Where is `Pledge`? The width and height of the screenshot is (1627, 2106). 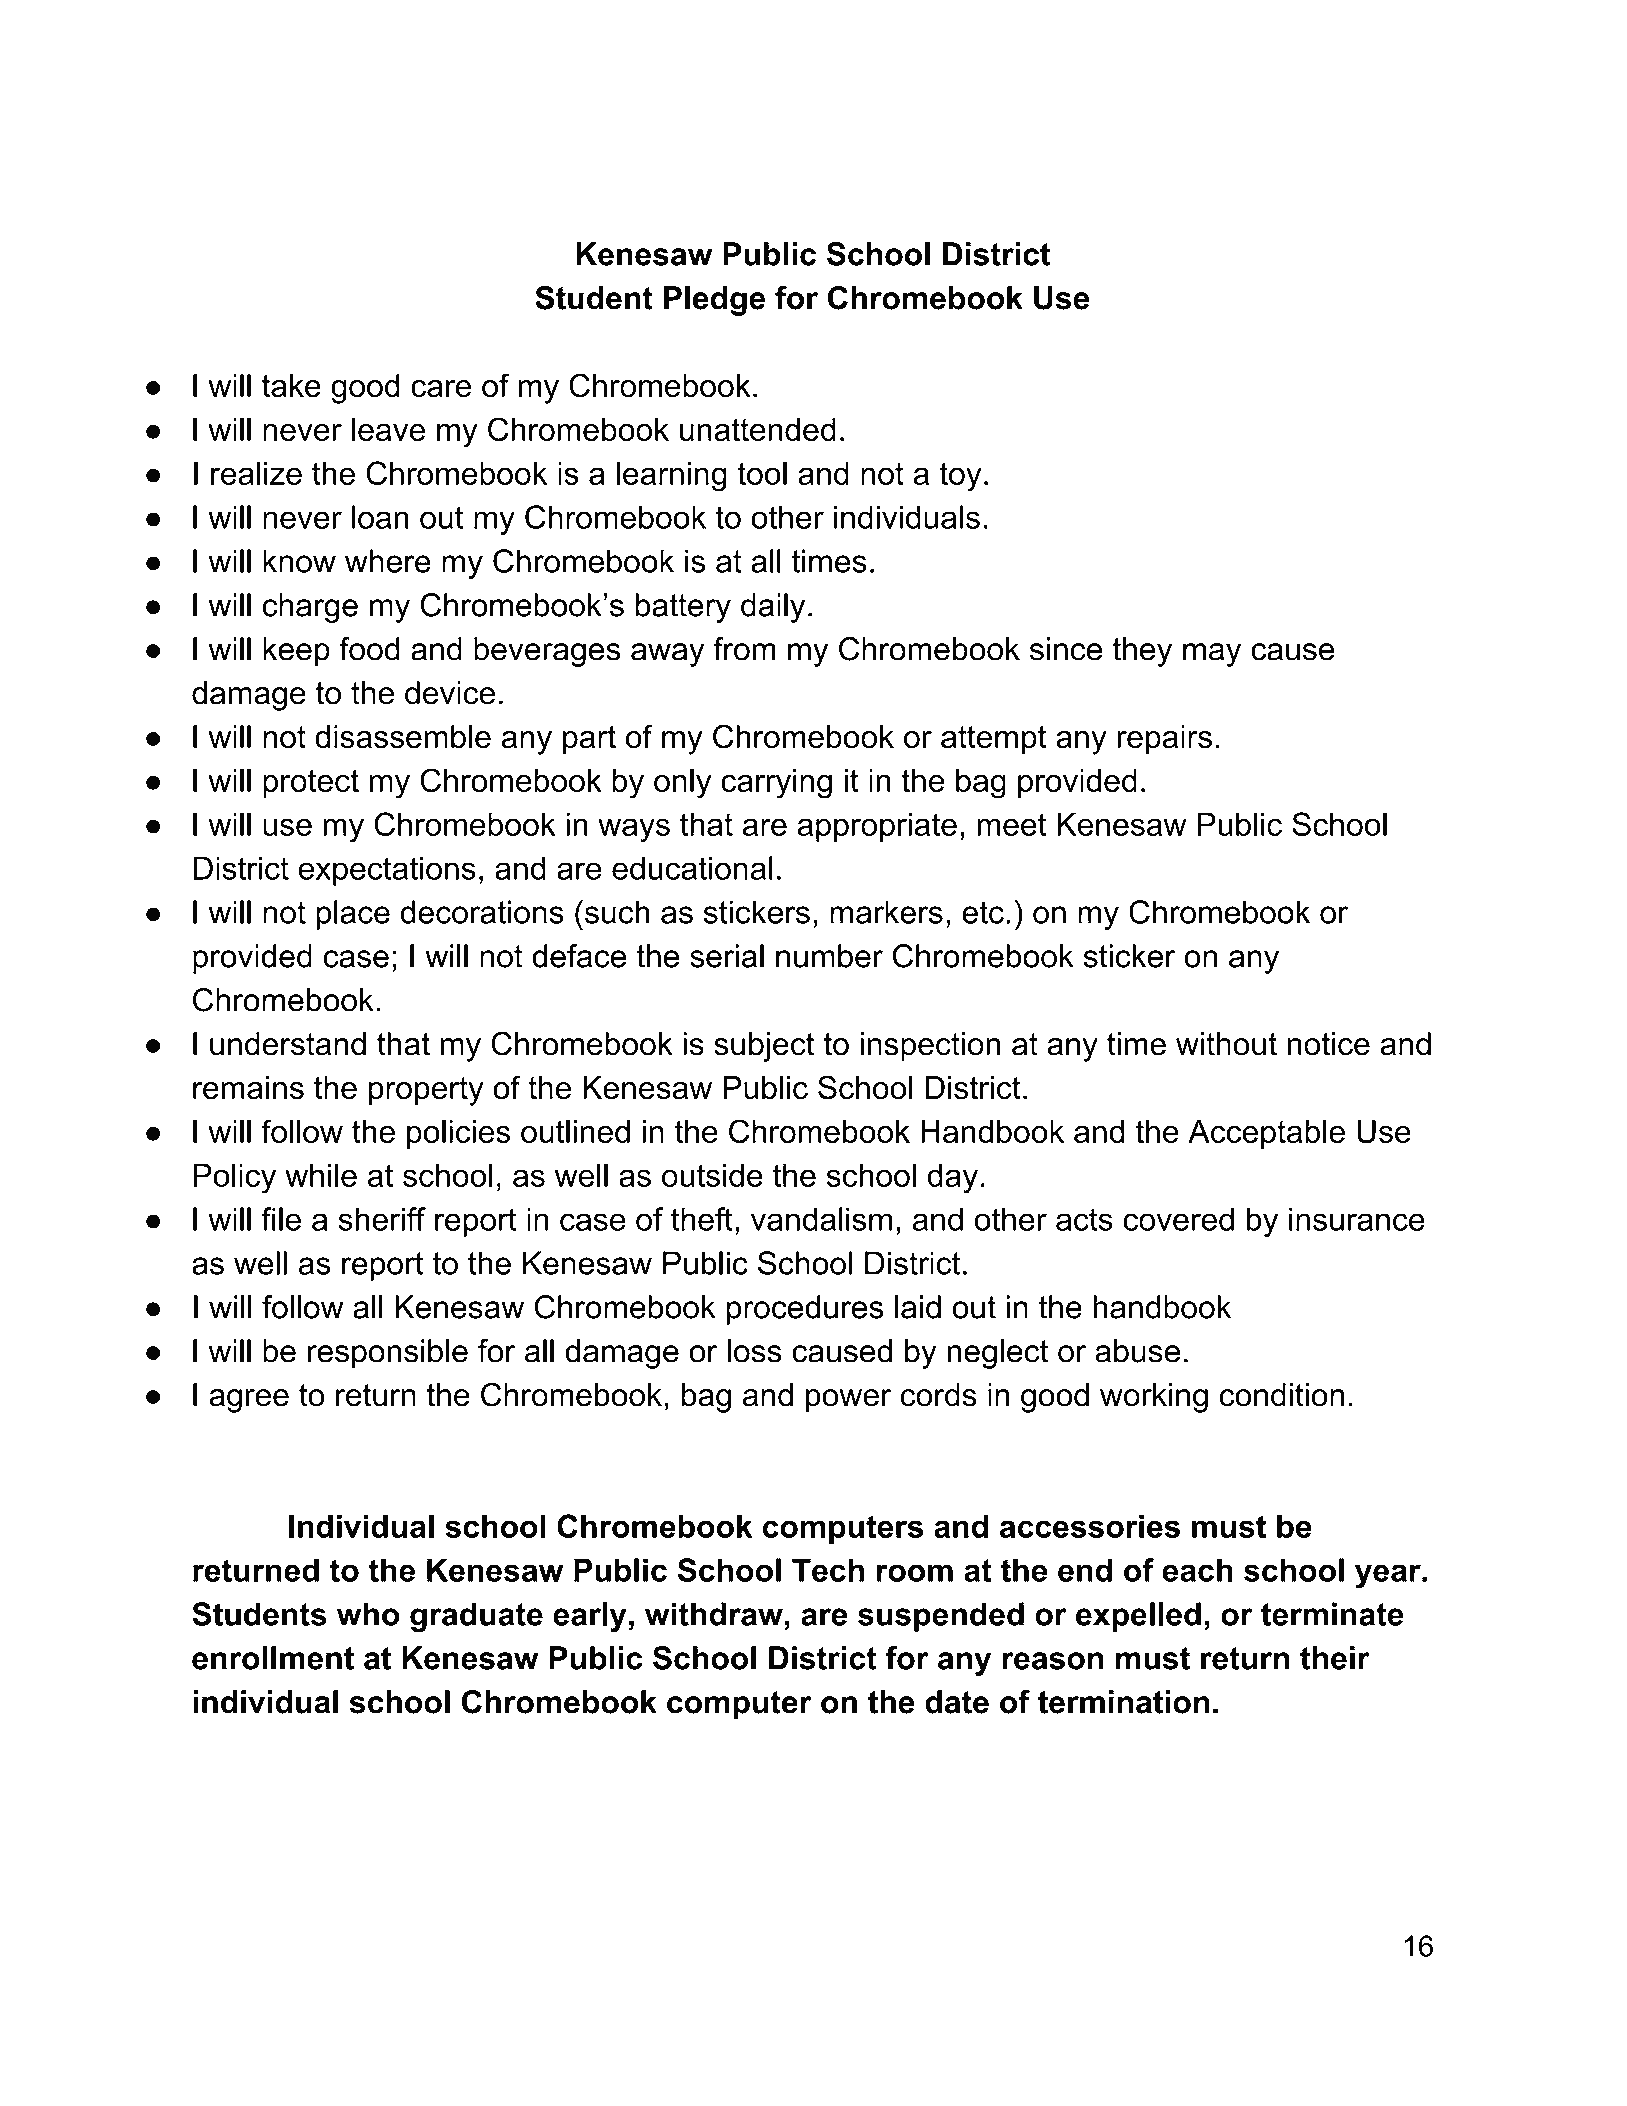
Pledge is located at coordinates (714, 301).
